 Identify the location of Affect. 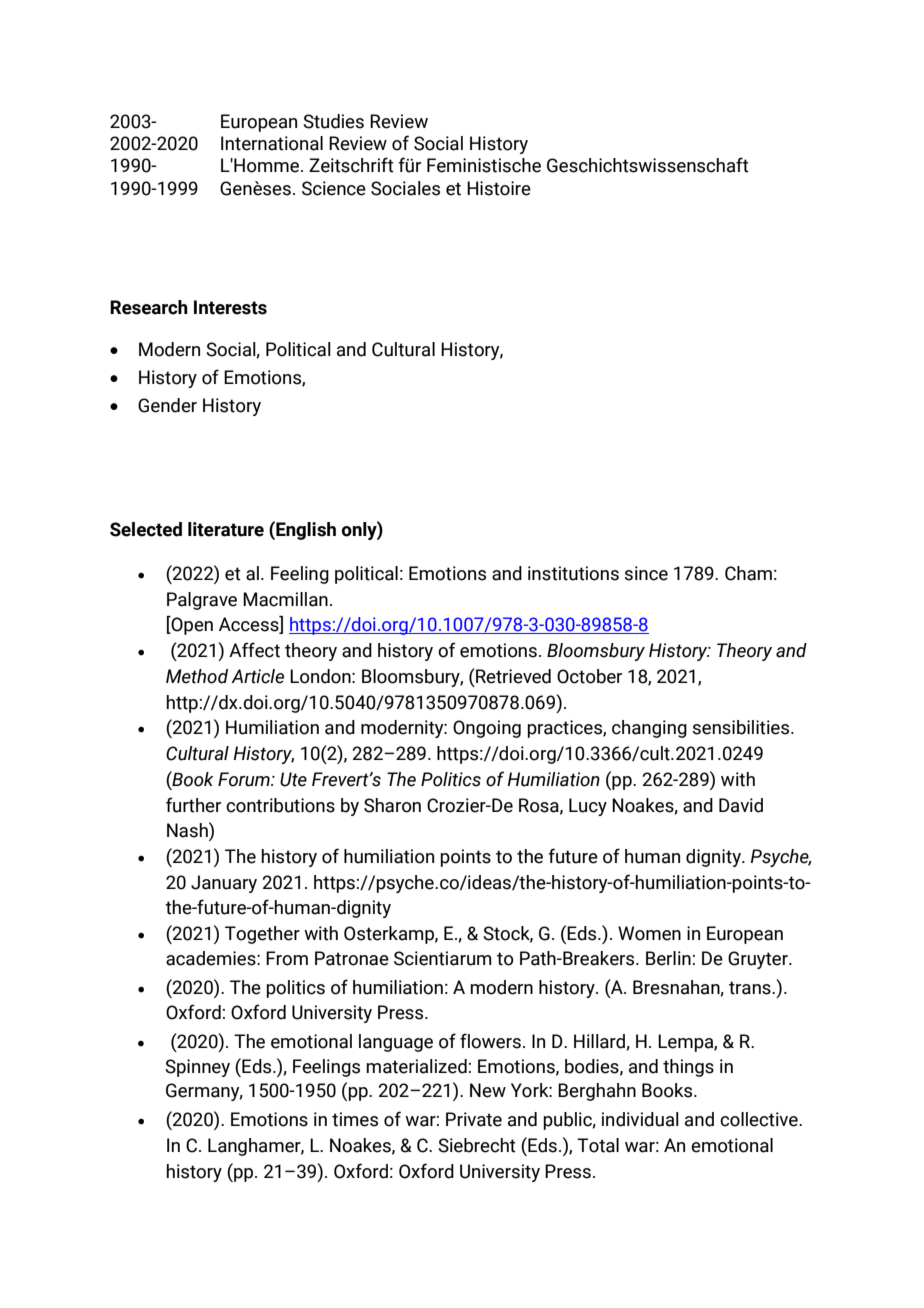
(254, 650).
